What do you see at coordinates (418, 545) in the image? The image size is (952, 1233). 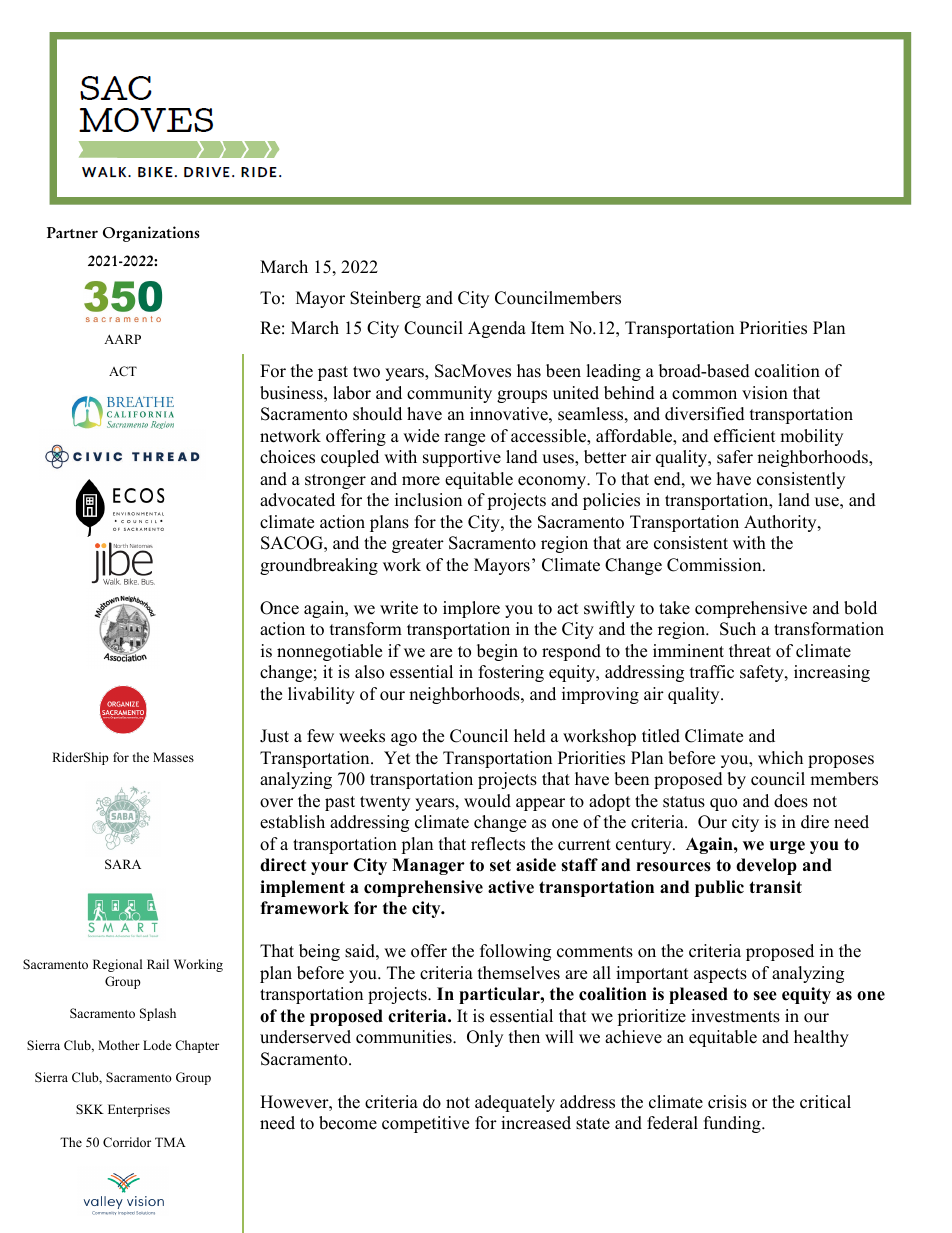 I see `greater` at bounding box center [418, 545].
